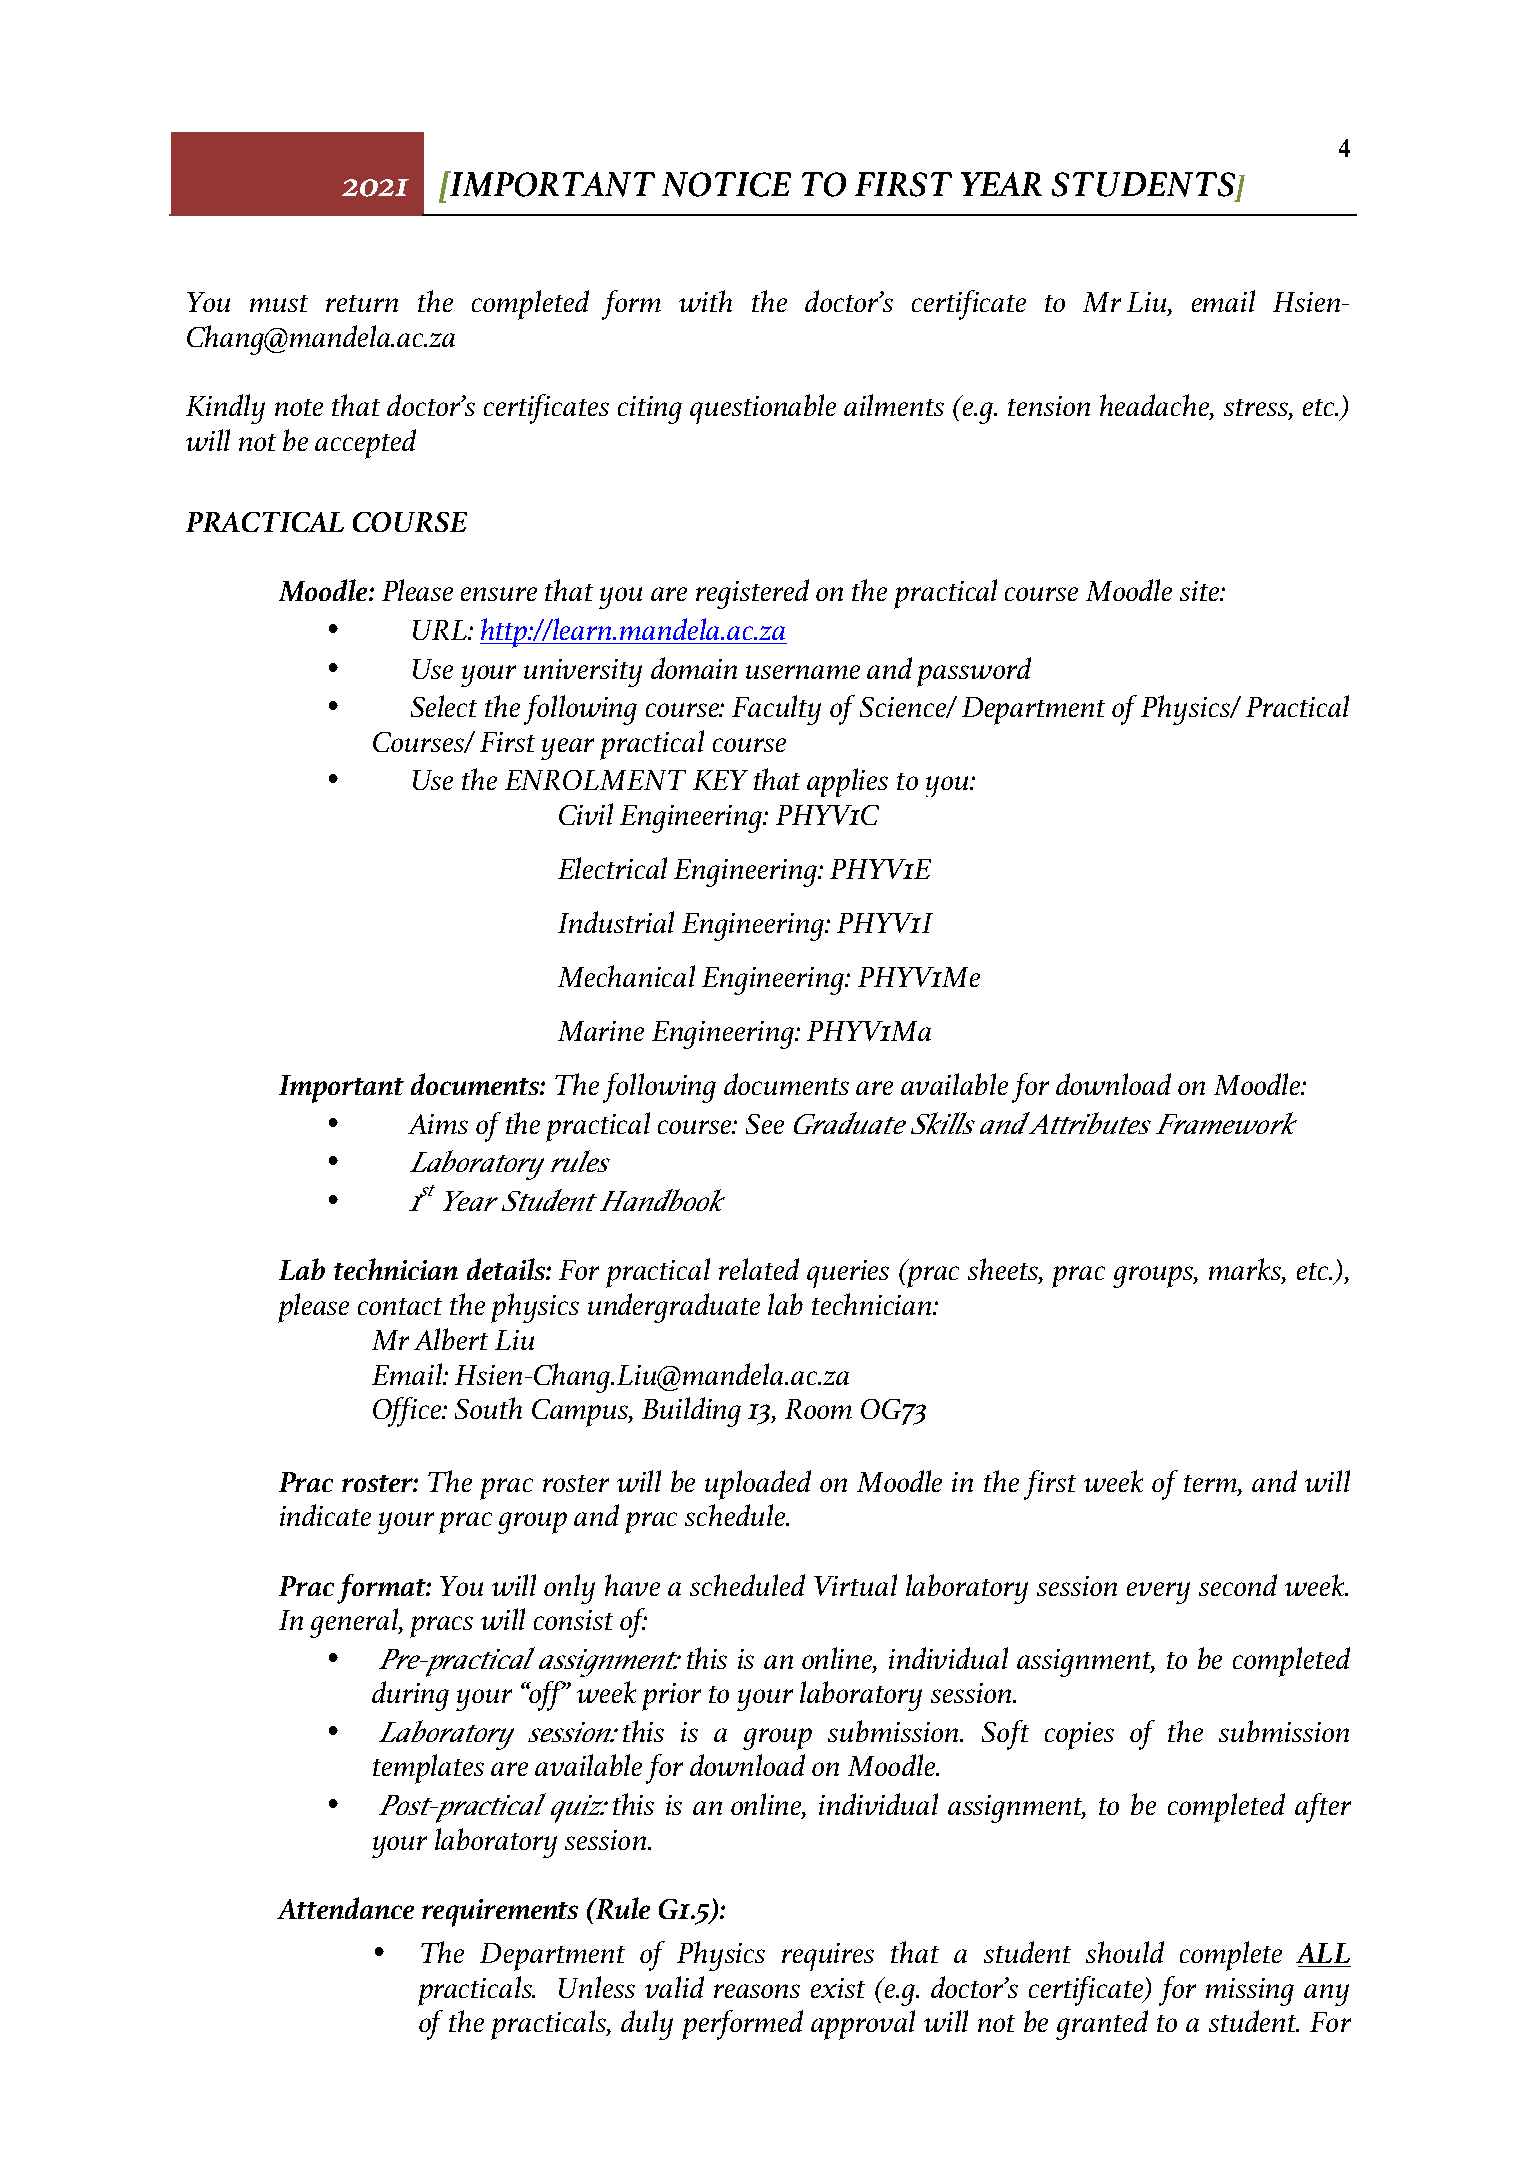 The image size is (1536, 2172). I want to click on requires, so click(828, 1957).
